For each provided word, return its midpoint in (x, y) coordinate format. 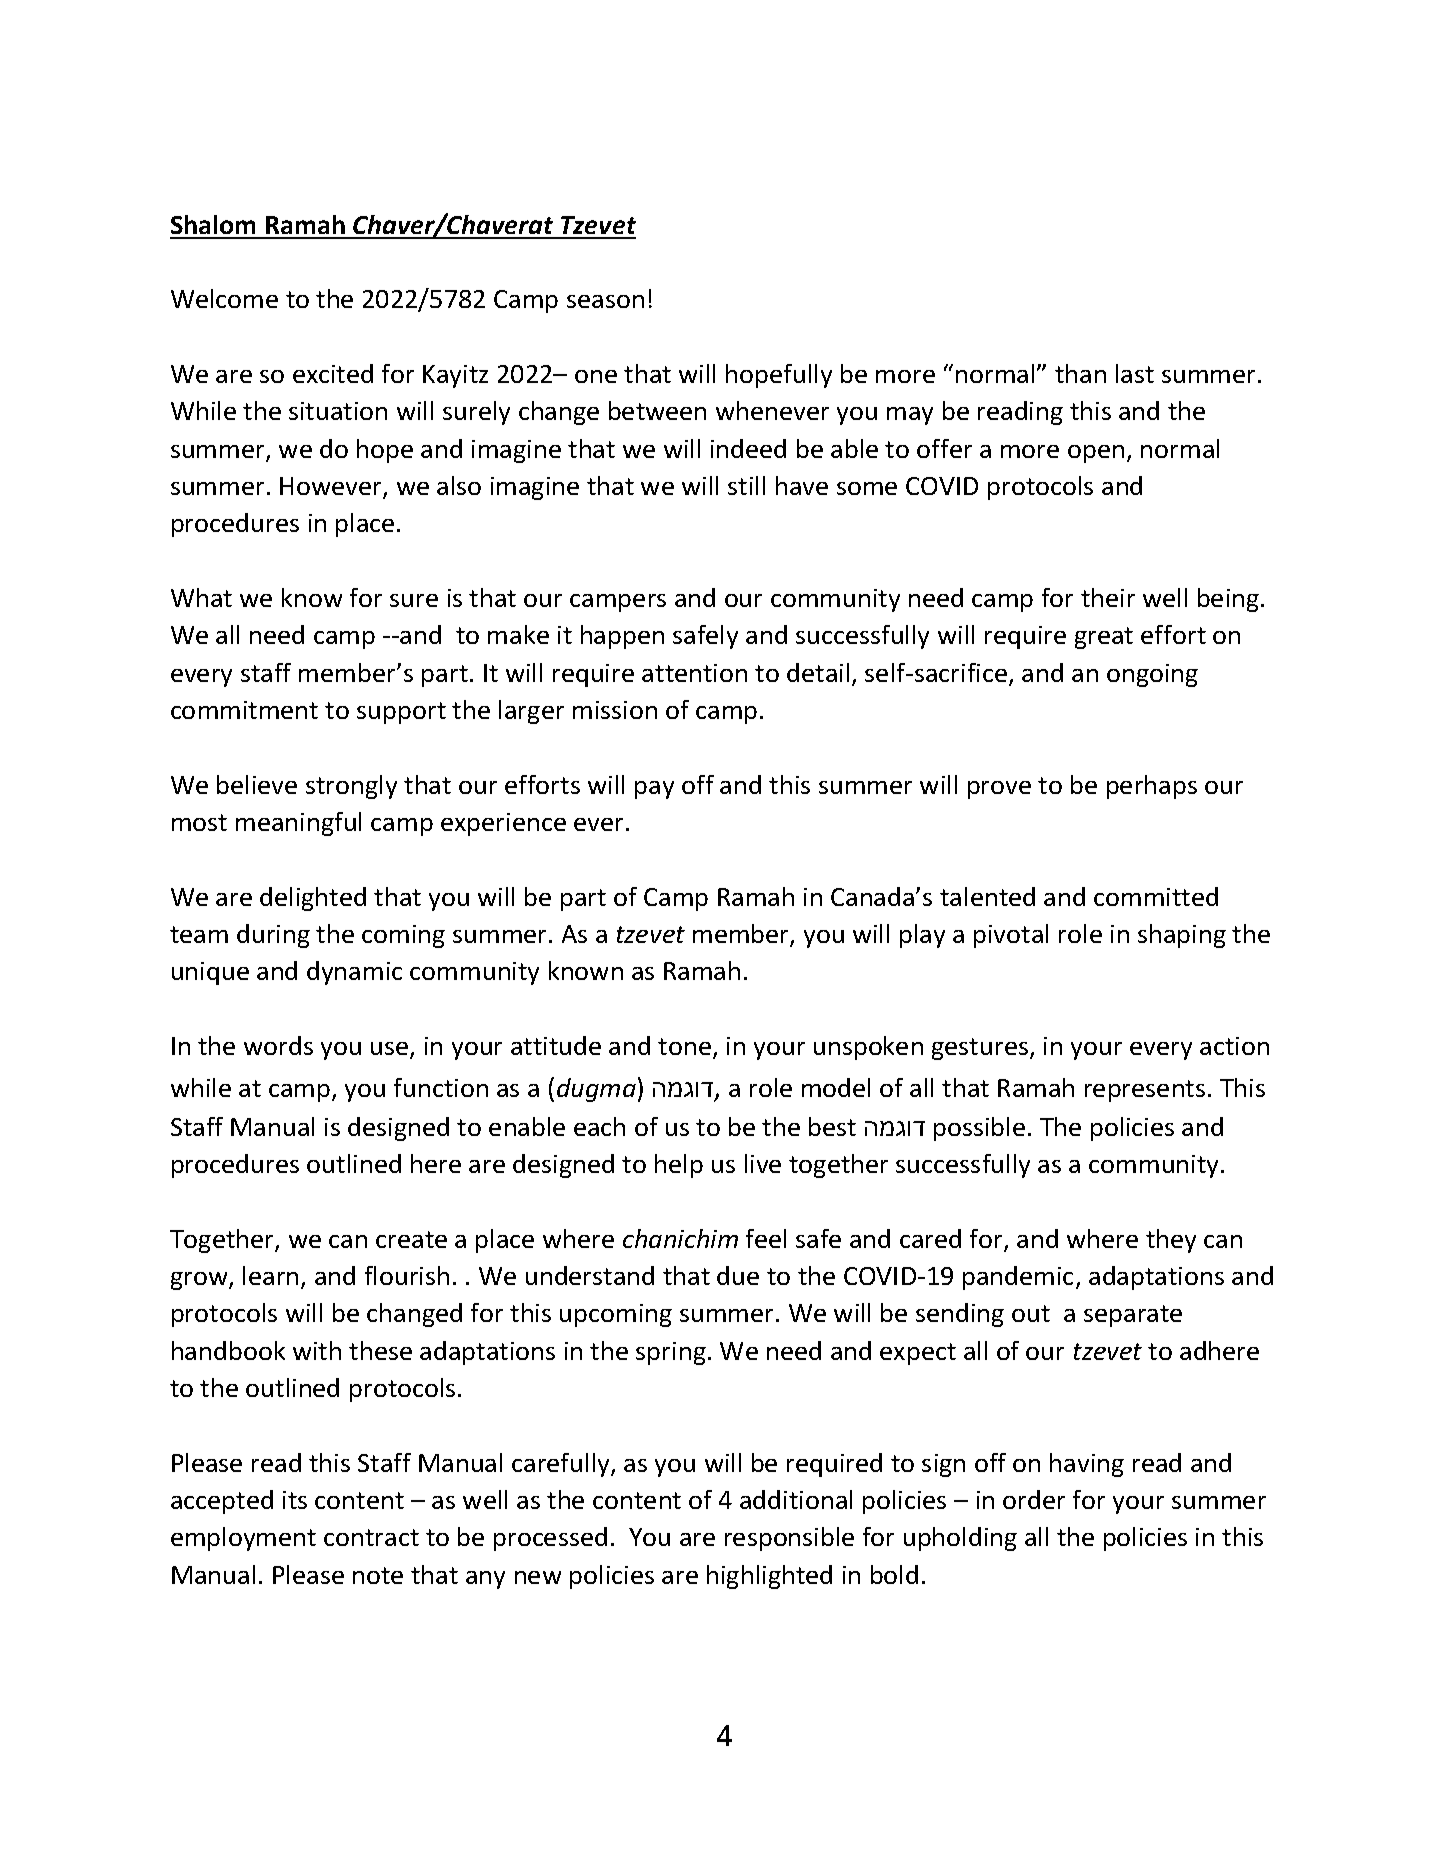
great (1104, 638)
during (273, 936)
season (605, 301)
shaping (1182, 936)
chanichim (680, 1238)
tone (684, 1046)
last (1135, 373)
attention (694, 673)
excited (333, 373)
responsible (789, 1539)
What (201, 597)
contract (371, 1537)
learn (270, 1275)
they (1171, 1241)
